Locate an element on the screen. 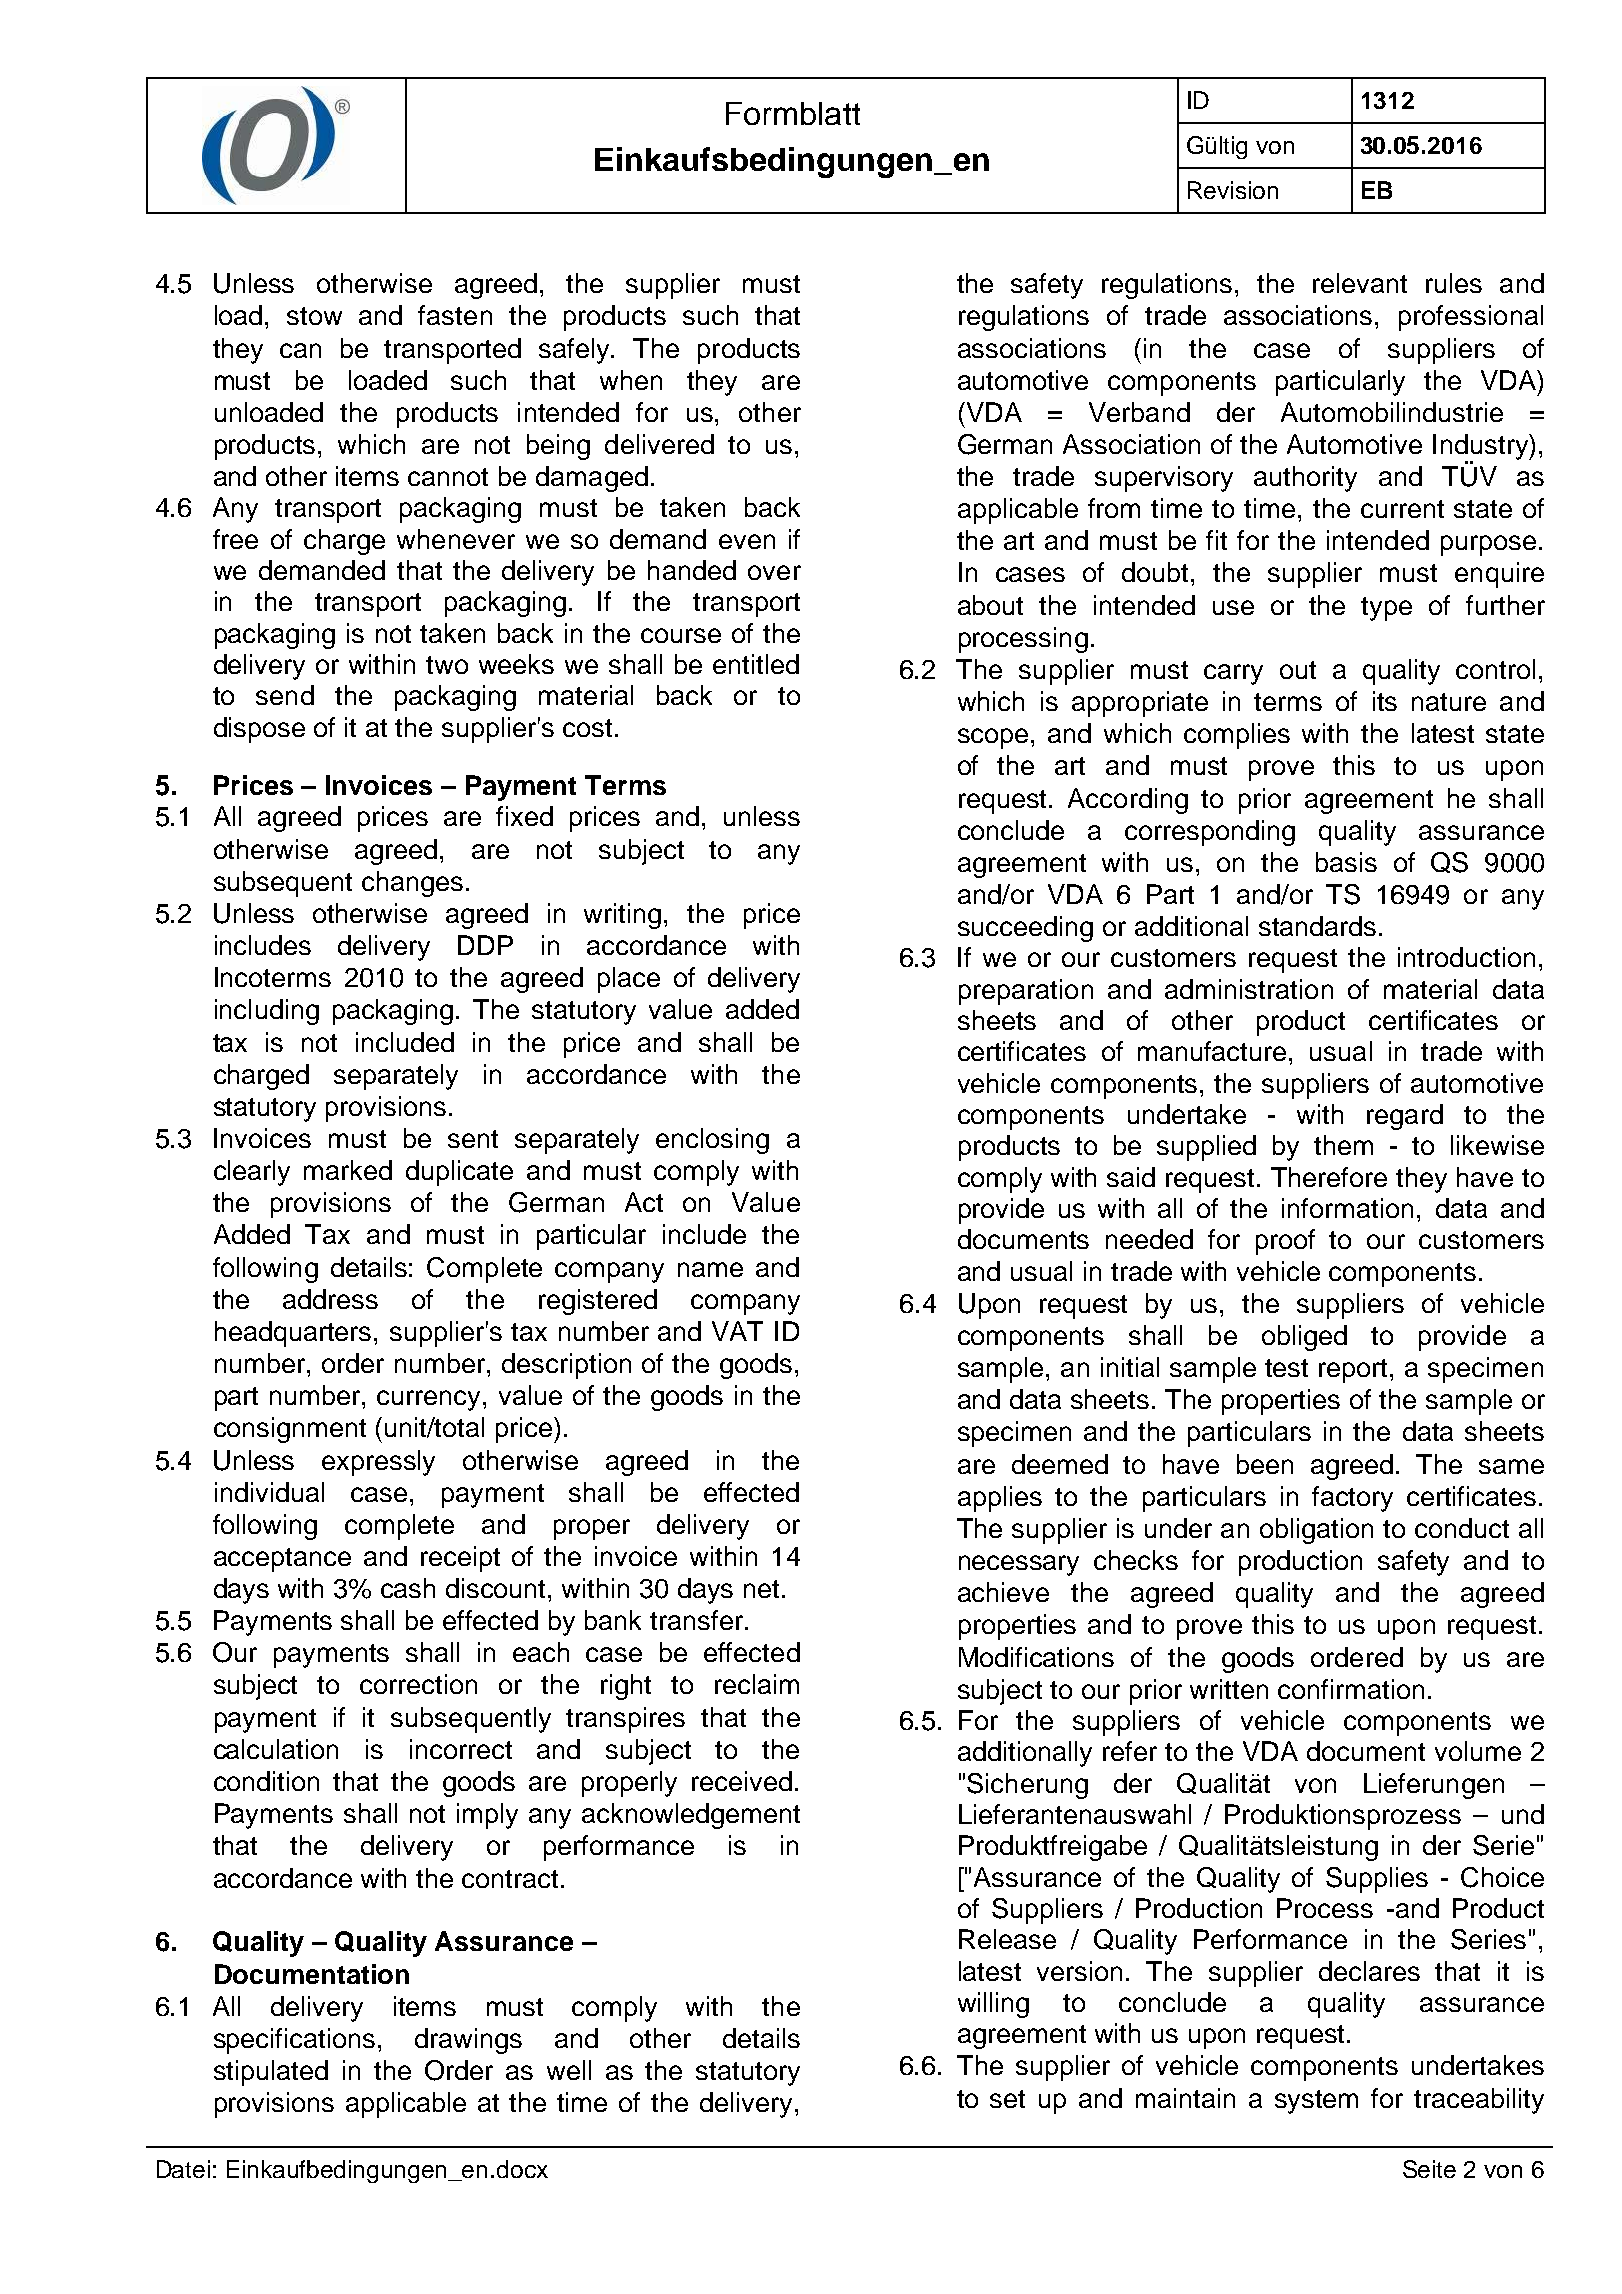  relevant is located at coordinates (1360, 283).
